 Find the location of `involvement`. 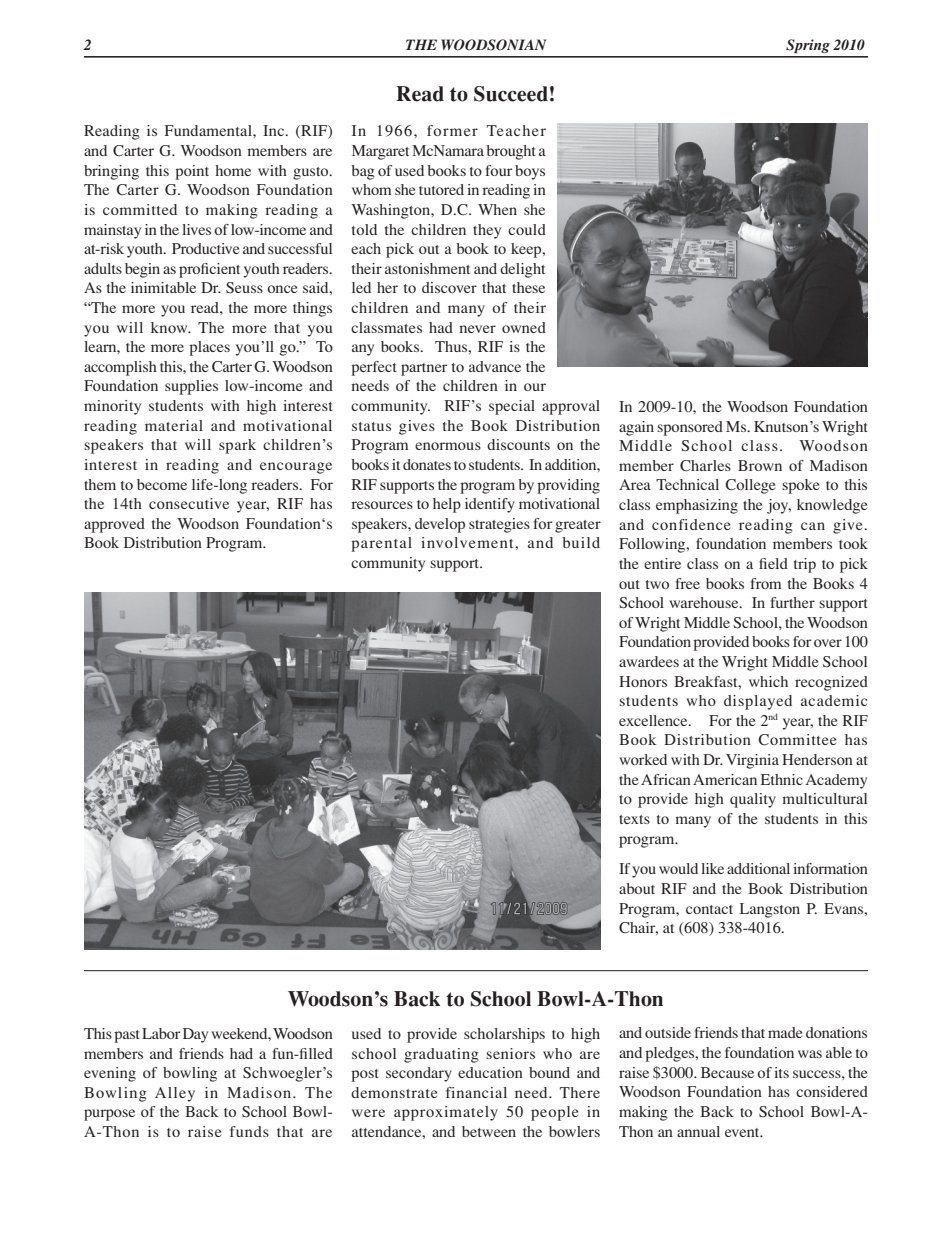

involvement is located at coordinates (468, 542).
